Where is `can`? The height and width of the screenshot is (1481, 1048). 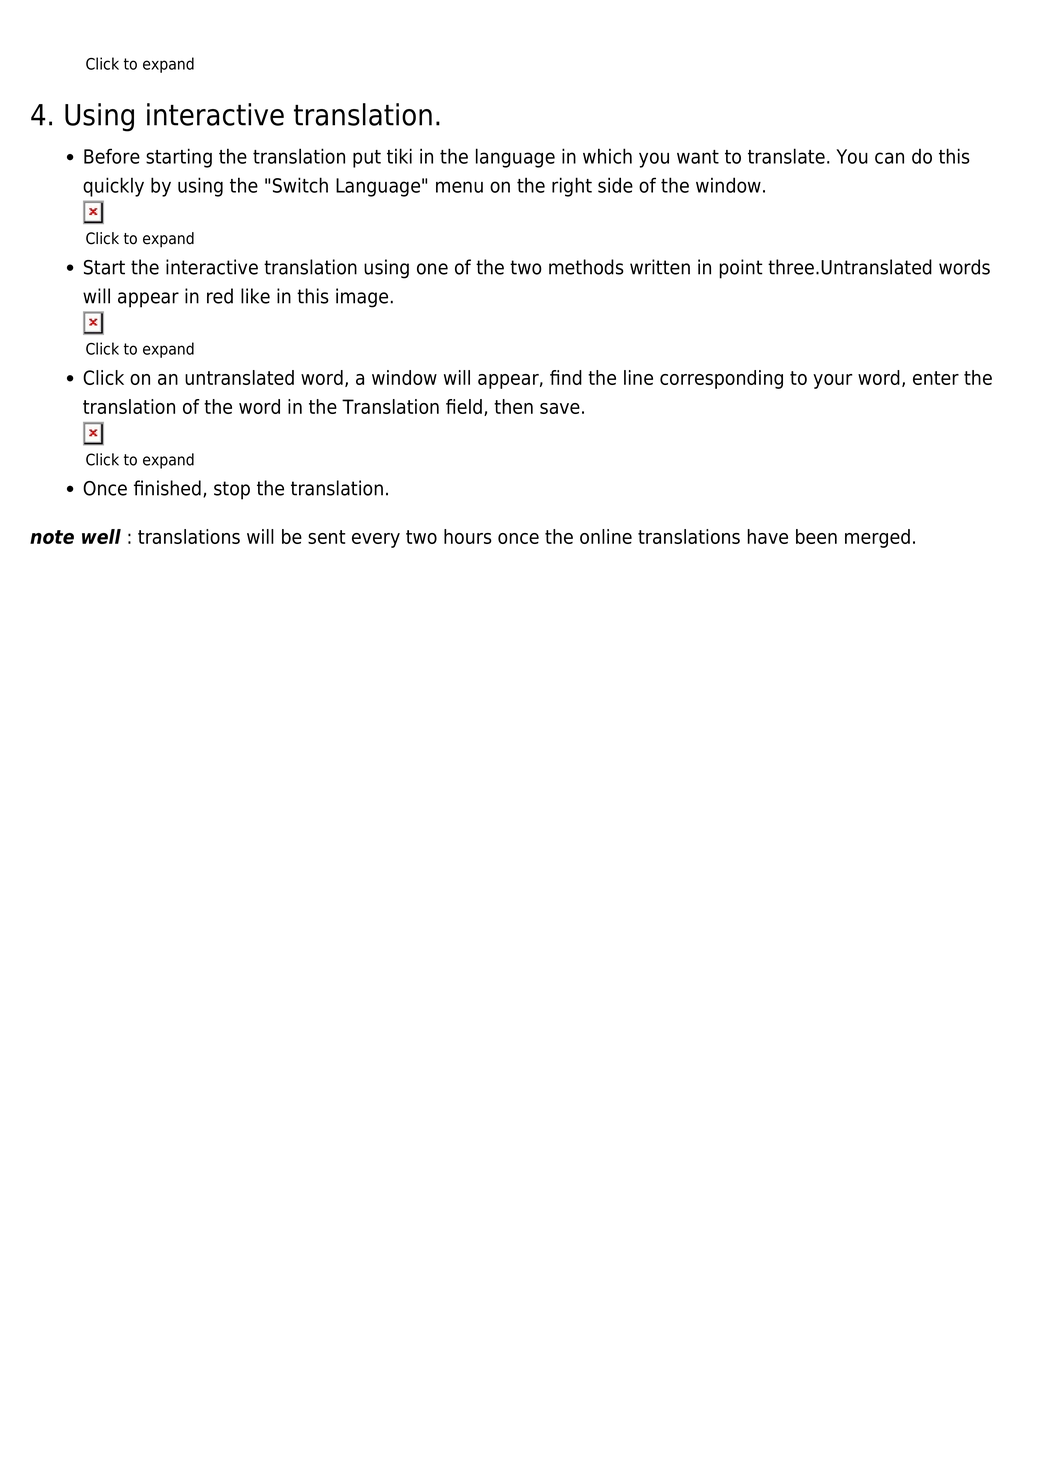
can is located at coordinates (889, 158).
